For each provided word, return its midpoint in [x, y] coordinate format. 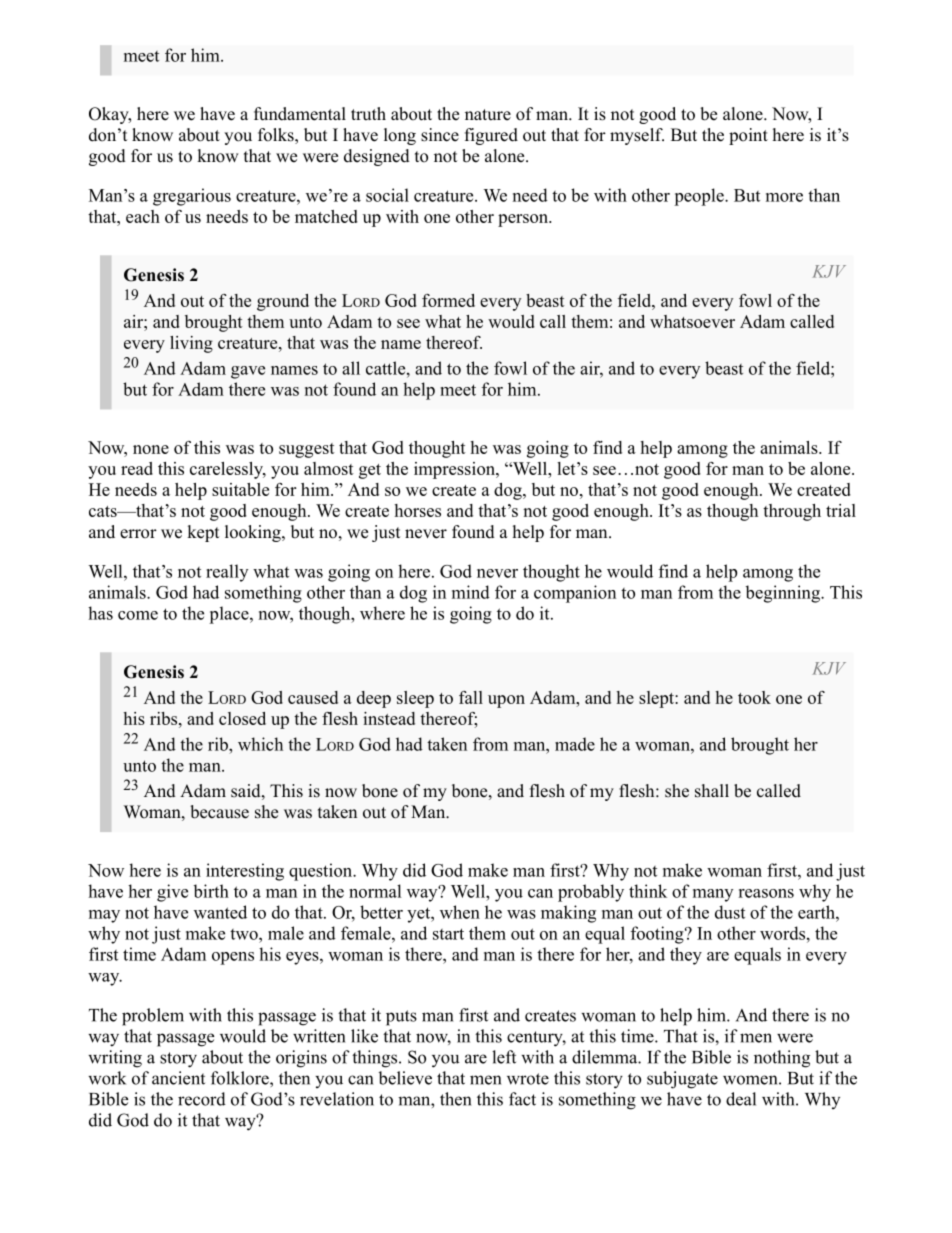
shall [712, 791]
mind [471, 592]
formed [448, 300]
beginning [783, 594]
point [748, 136]
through [792, 512]
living [191, 344]
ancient [178, 1078]
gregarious [192, 197]
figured [491, 136]
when [460, 912]
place [230, 615]
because [219, 812]
